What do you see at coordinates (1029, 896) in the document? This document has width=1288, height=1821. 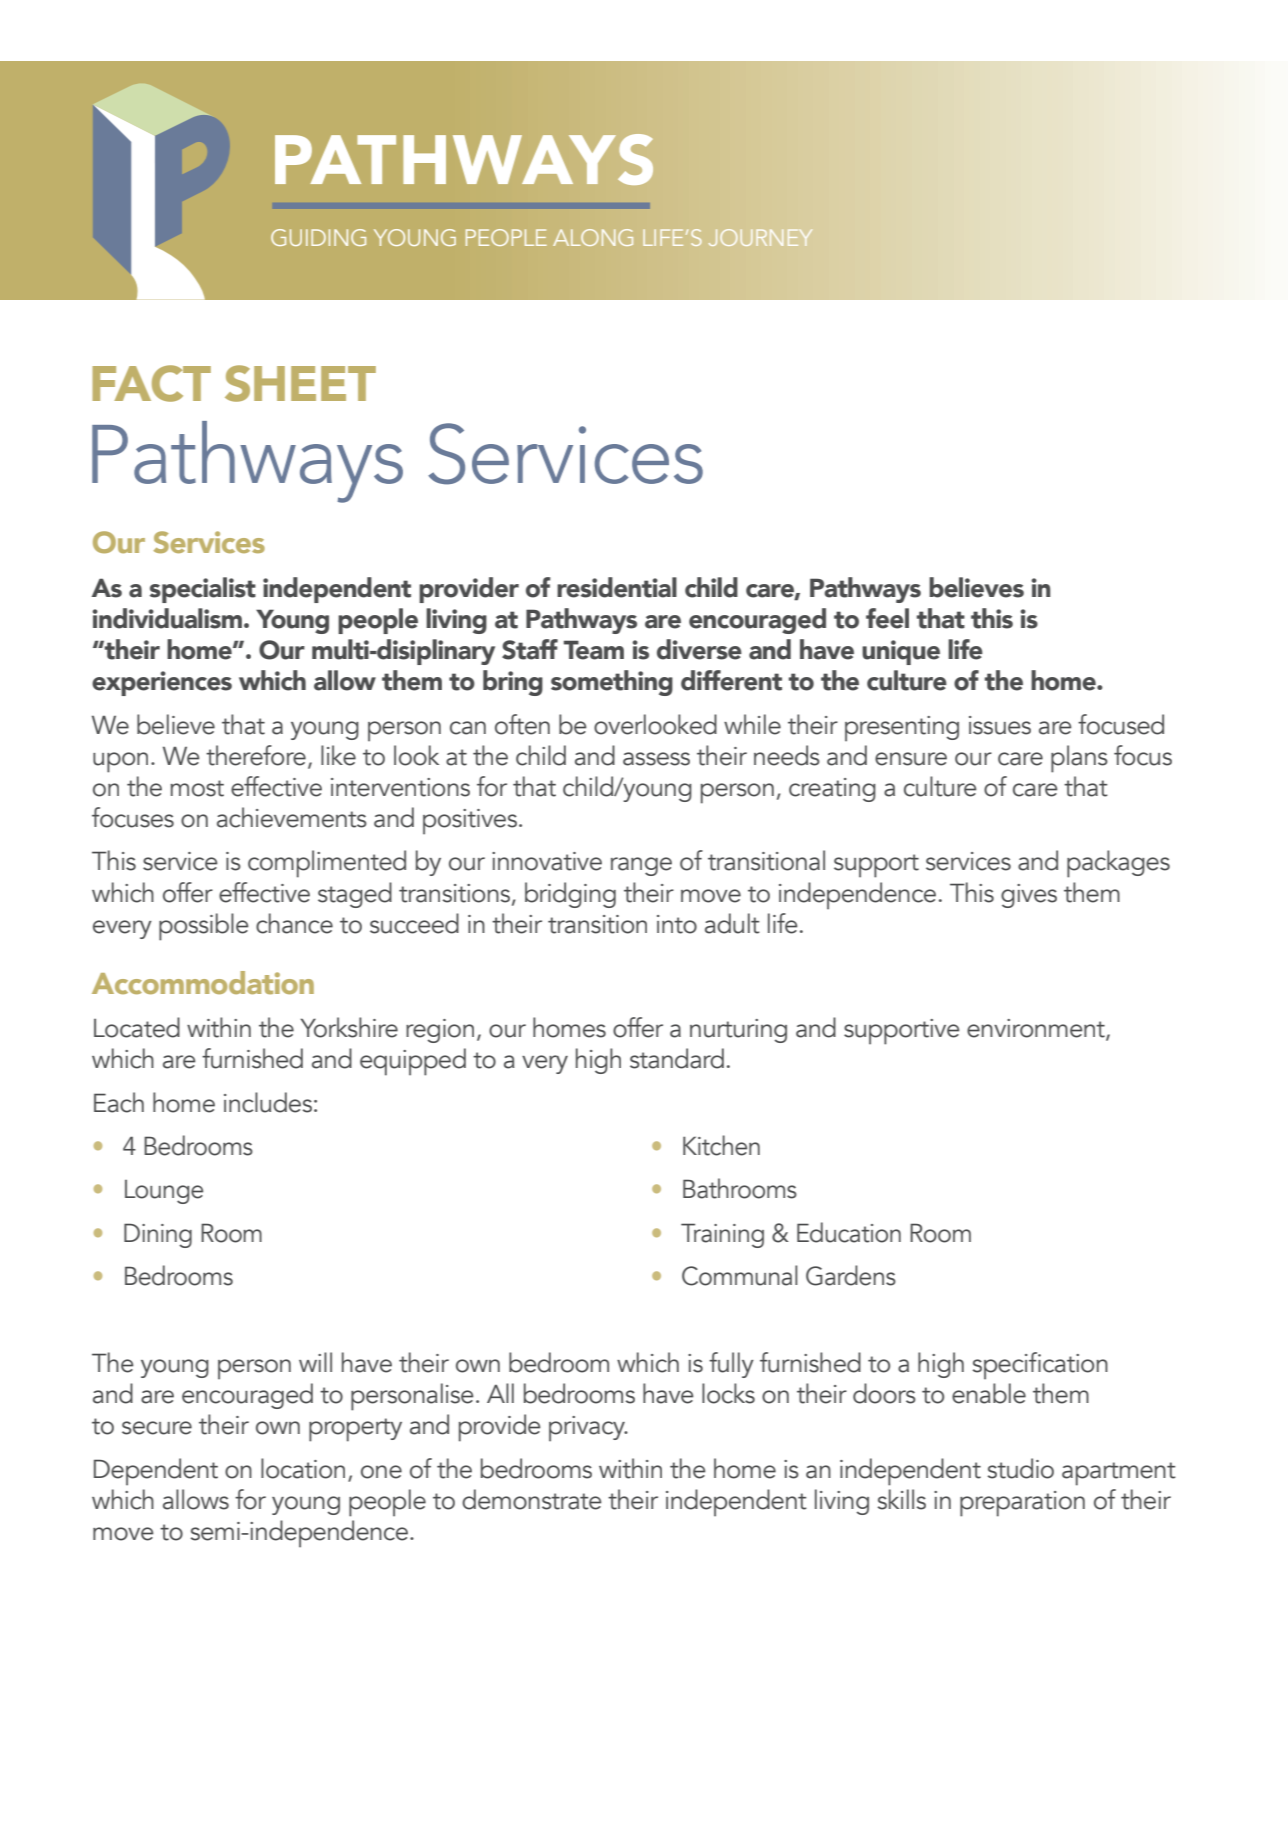 I see `gives` at bounding box center [1029, 896].
